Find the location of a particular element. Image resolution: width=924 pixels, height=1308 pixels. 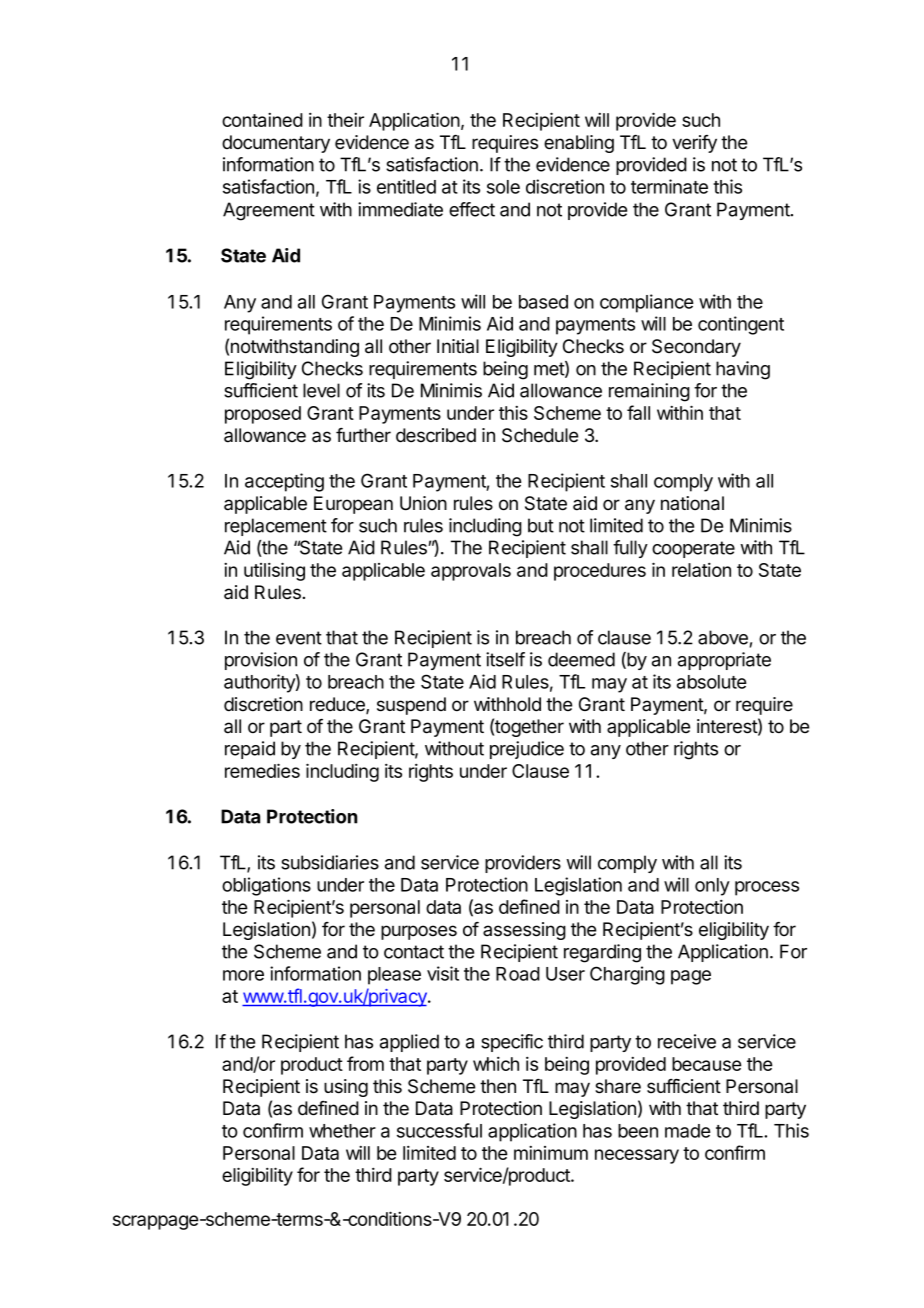

national is located at coordinates (692, 503).
